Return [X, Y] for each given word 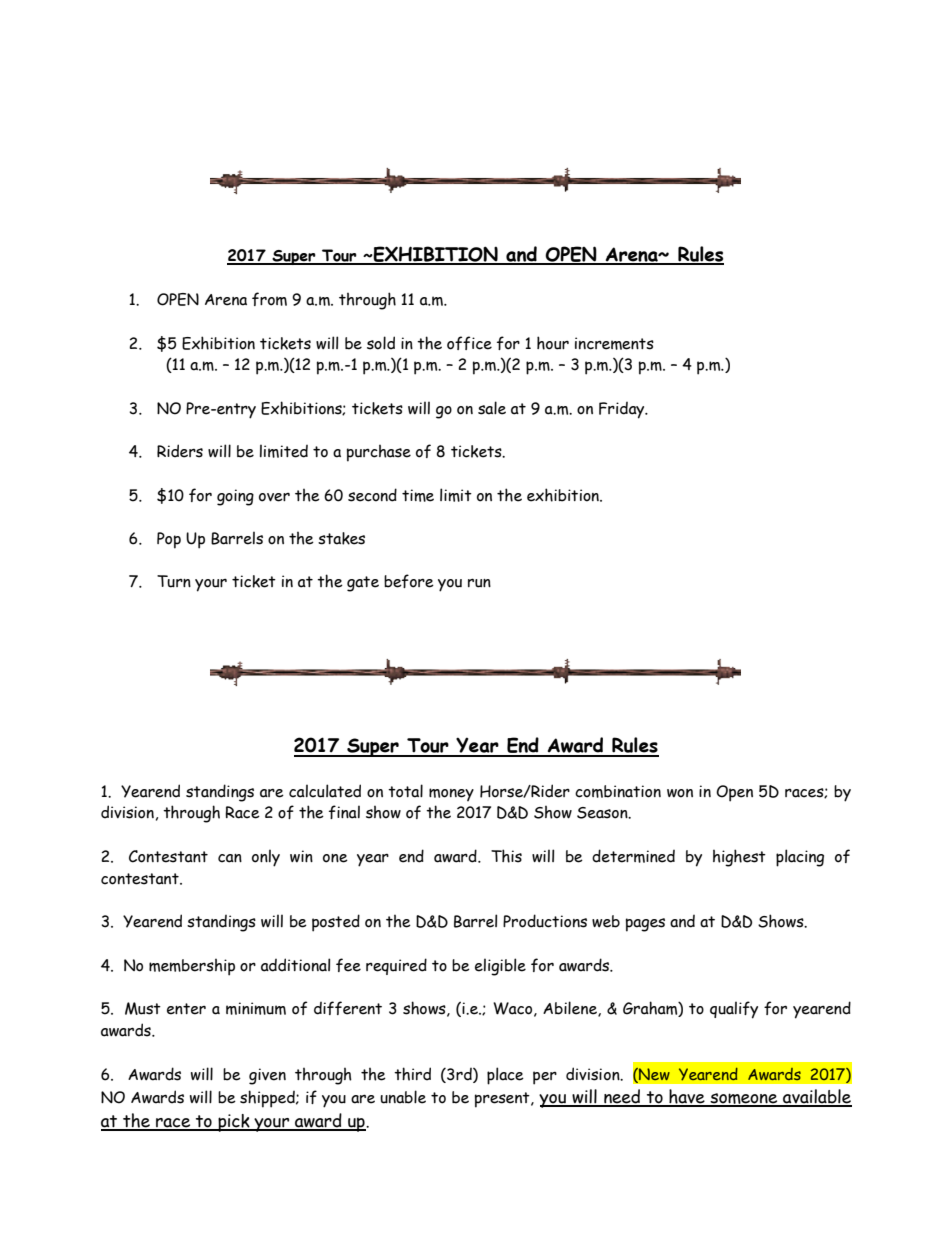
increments [614, 343]
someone [744, 1099]
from [269, 299]
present [503, 1100]
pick [234, 1123]
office [469, 343]
